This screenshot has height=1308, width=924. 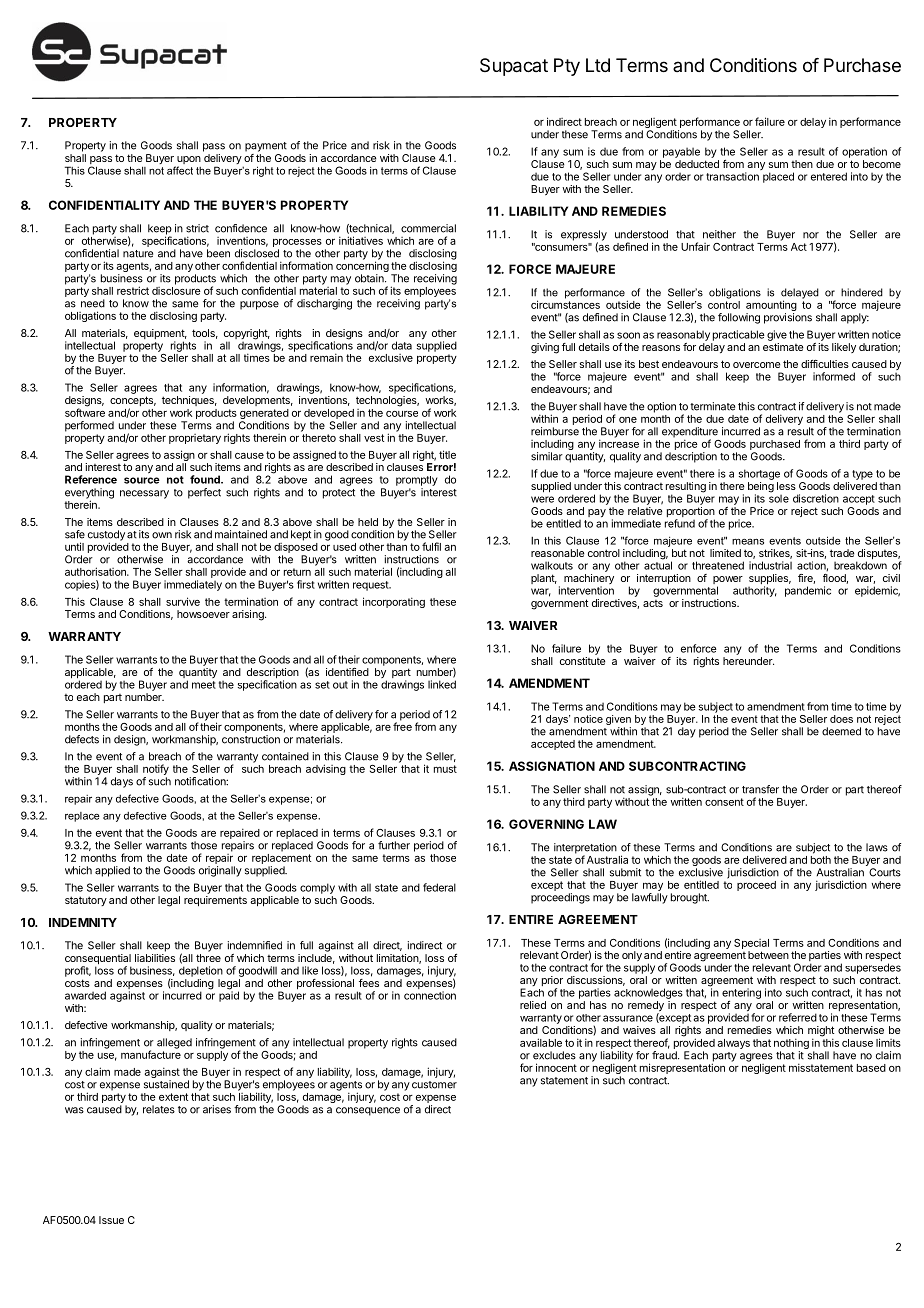 What do you see at coordinates (111, 1220) in the screenshot?
I see `Issue` at bounding box center [111, 1220].
